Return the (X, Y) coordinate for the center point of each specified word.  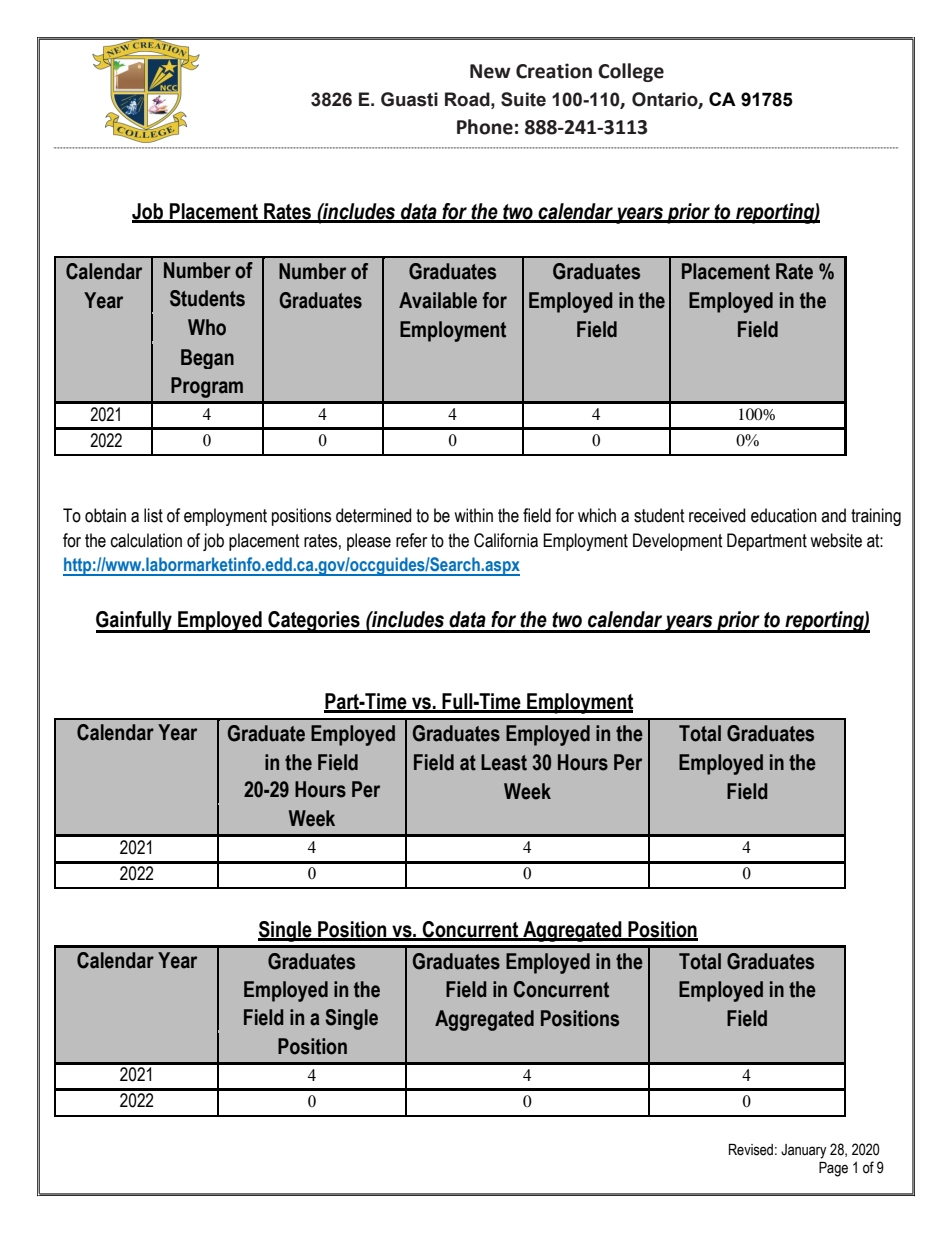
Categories (314, 622)
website (836, 540)
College (631, 72)
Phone (485, 127)
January (804, 1151)
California (506, 540)
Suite (523, 99)
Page (833, 1169)
